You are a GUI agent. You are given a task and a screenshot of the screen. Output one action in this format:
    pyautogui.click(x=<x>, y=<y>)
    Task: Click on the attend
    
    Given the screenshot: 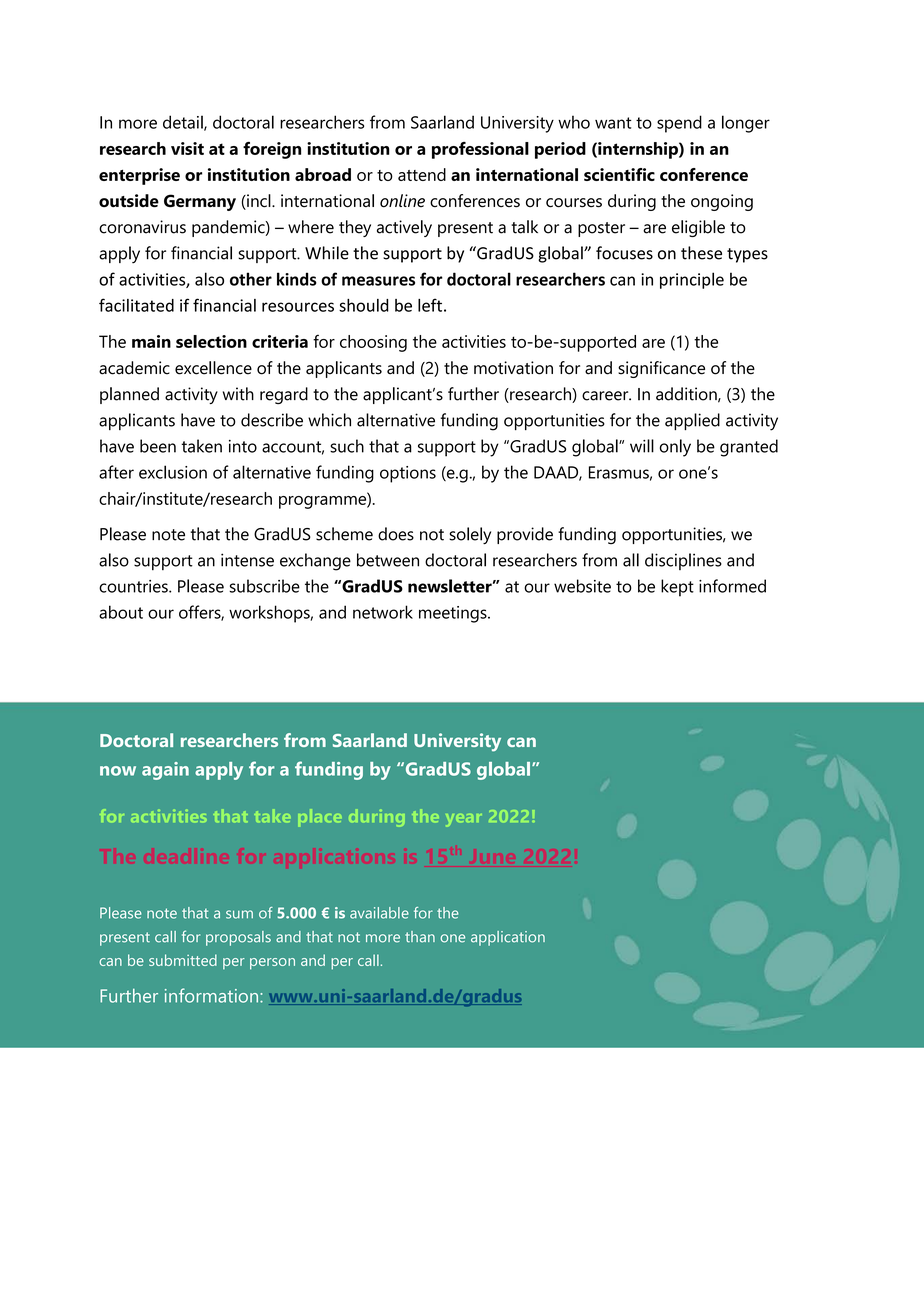 What is the action you would take?
    pyautogui.click(x=422, y=174)
